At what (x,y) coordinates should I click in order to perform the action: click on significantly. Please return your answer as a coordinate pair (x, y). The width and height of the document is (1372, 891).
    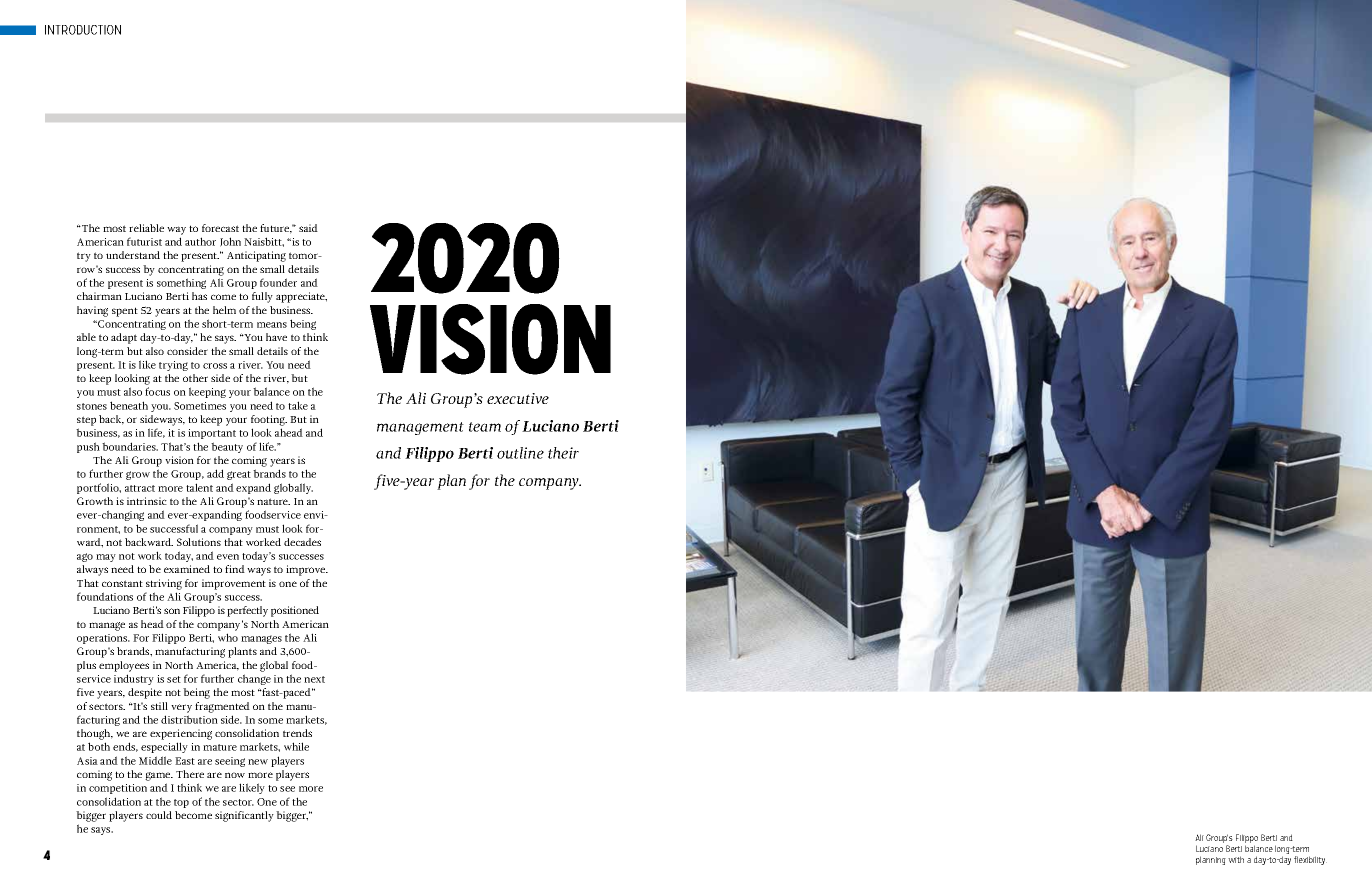
    Looking at the image, I should click on (244, 816).
